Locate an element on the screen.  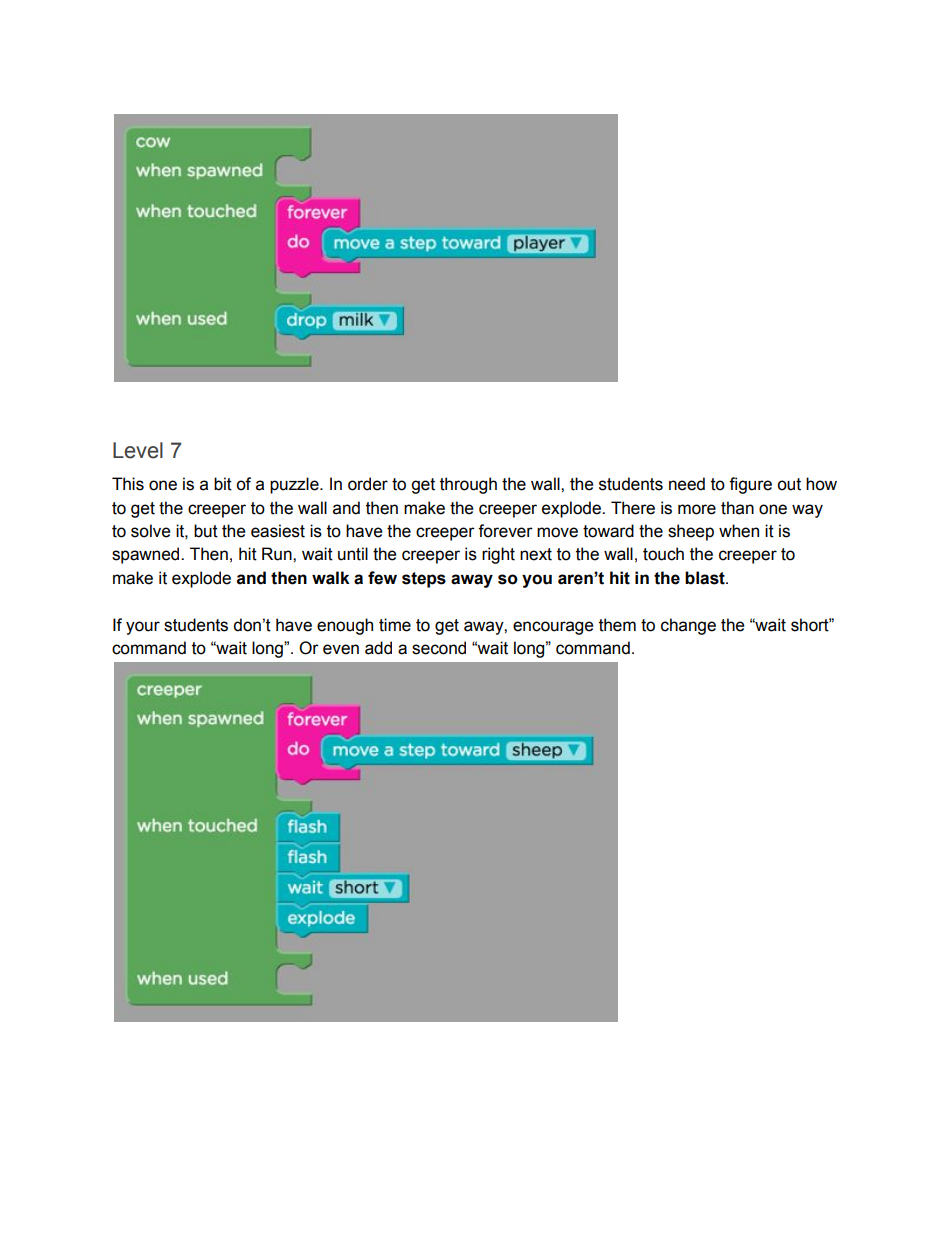
second is located at coordinates (439, 648).
